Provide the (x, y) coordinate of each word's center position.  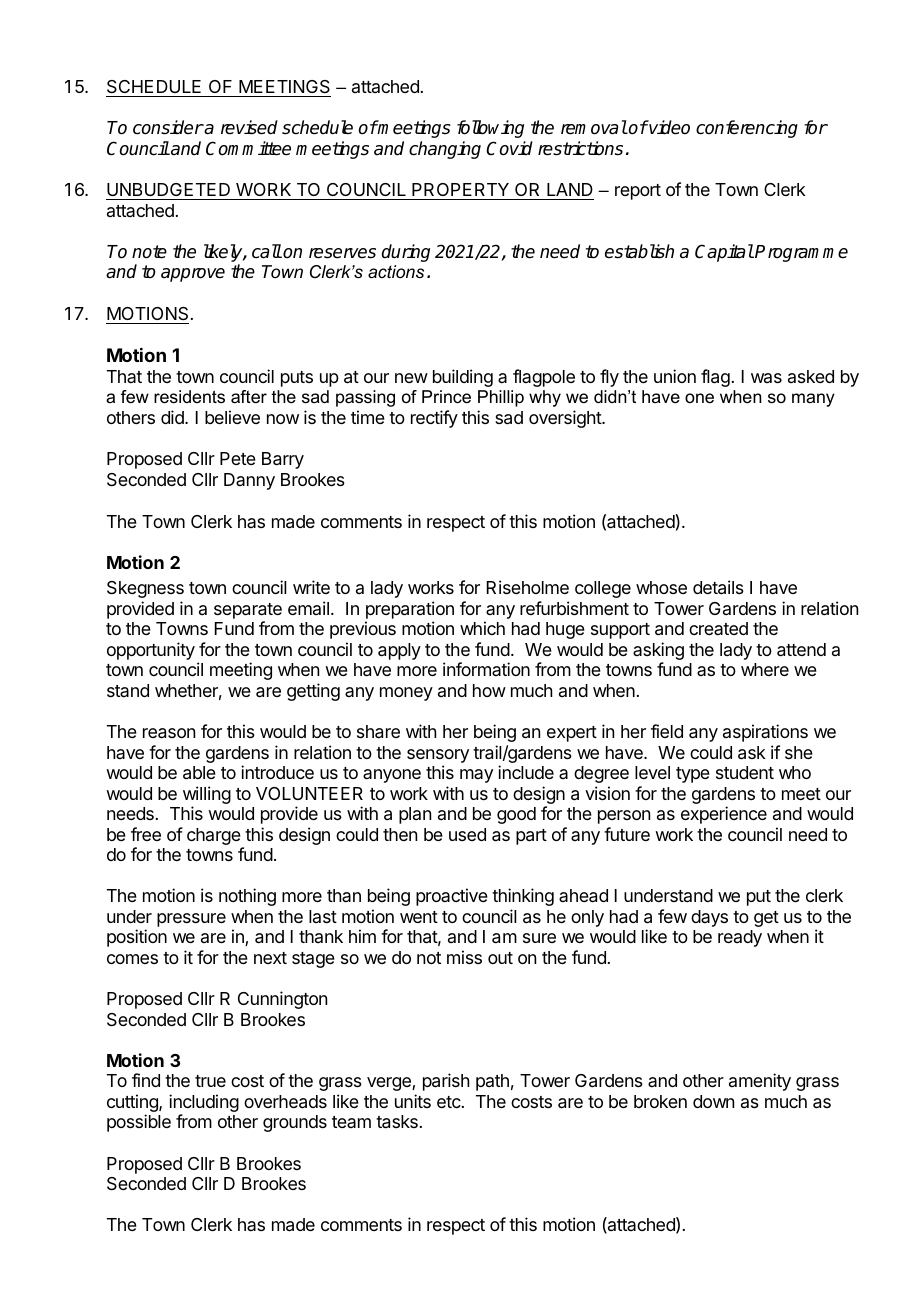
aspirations (765, 733)
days (709, 918)
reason (169, 733)
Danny (249, 481)
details (718, 587)
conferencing (747, 129)
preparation (410, 610)
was (766, 378)
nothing (247, 897)
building (463, 378)
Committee (248, 148)
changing (445, 150)
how (489, 690)
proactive (452, 897)
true (210, 1081)
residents (189, 397)
